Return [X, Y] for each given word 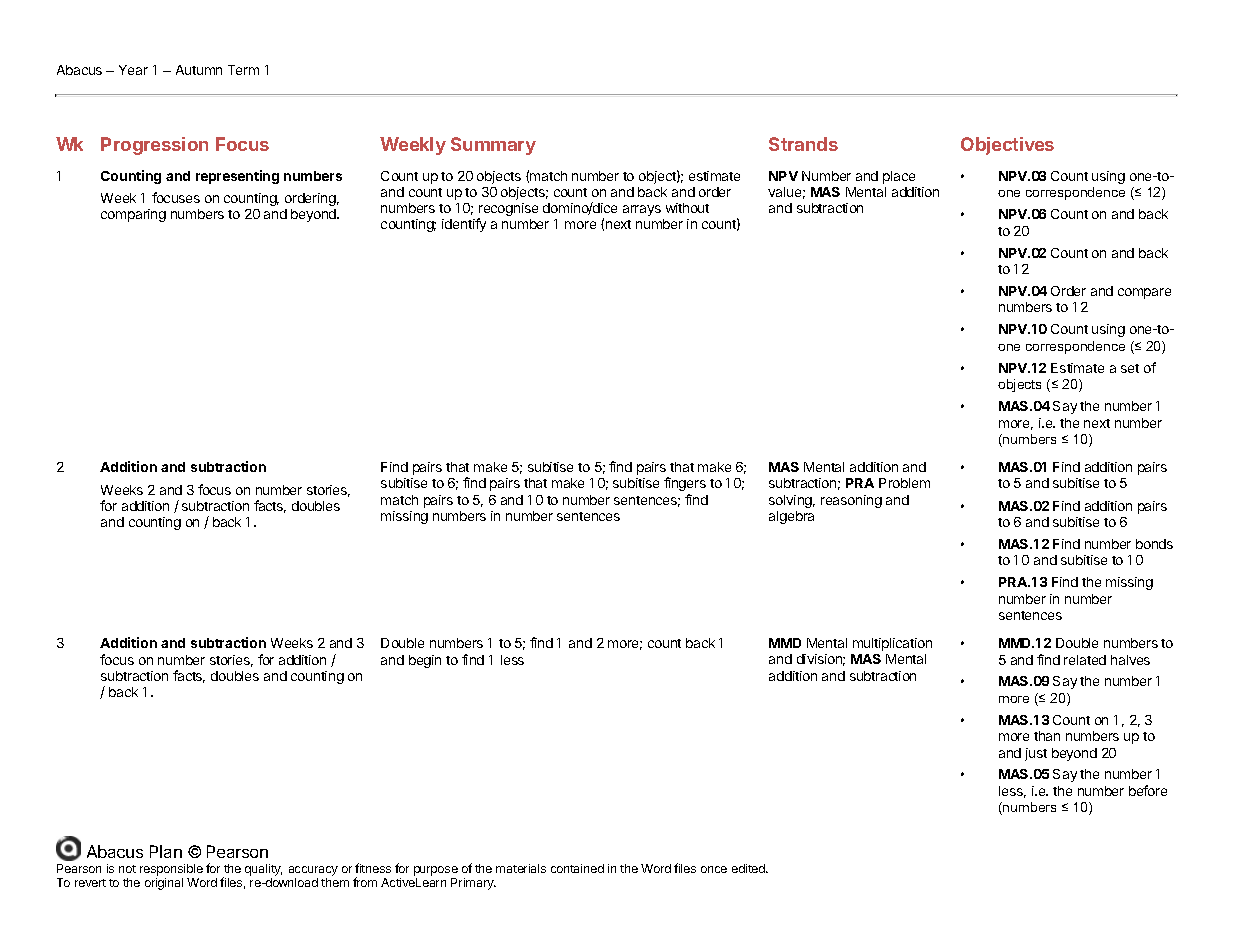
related [1085, 660]
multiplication [892, 644]
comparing [133, 215]
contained [577, 868]
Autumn [199, 70]
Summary [493, 146]
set [1130, 368]
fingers [685, 484]
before [1148, 790]
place [899, 177]
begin [425, 661]
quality [263, 871]
